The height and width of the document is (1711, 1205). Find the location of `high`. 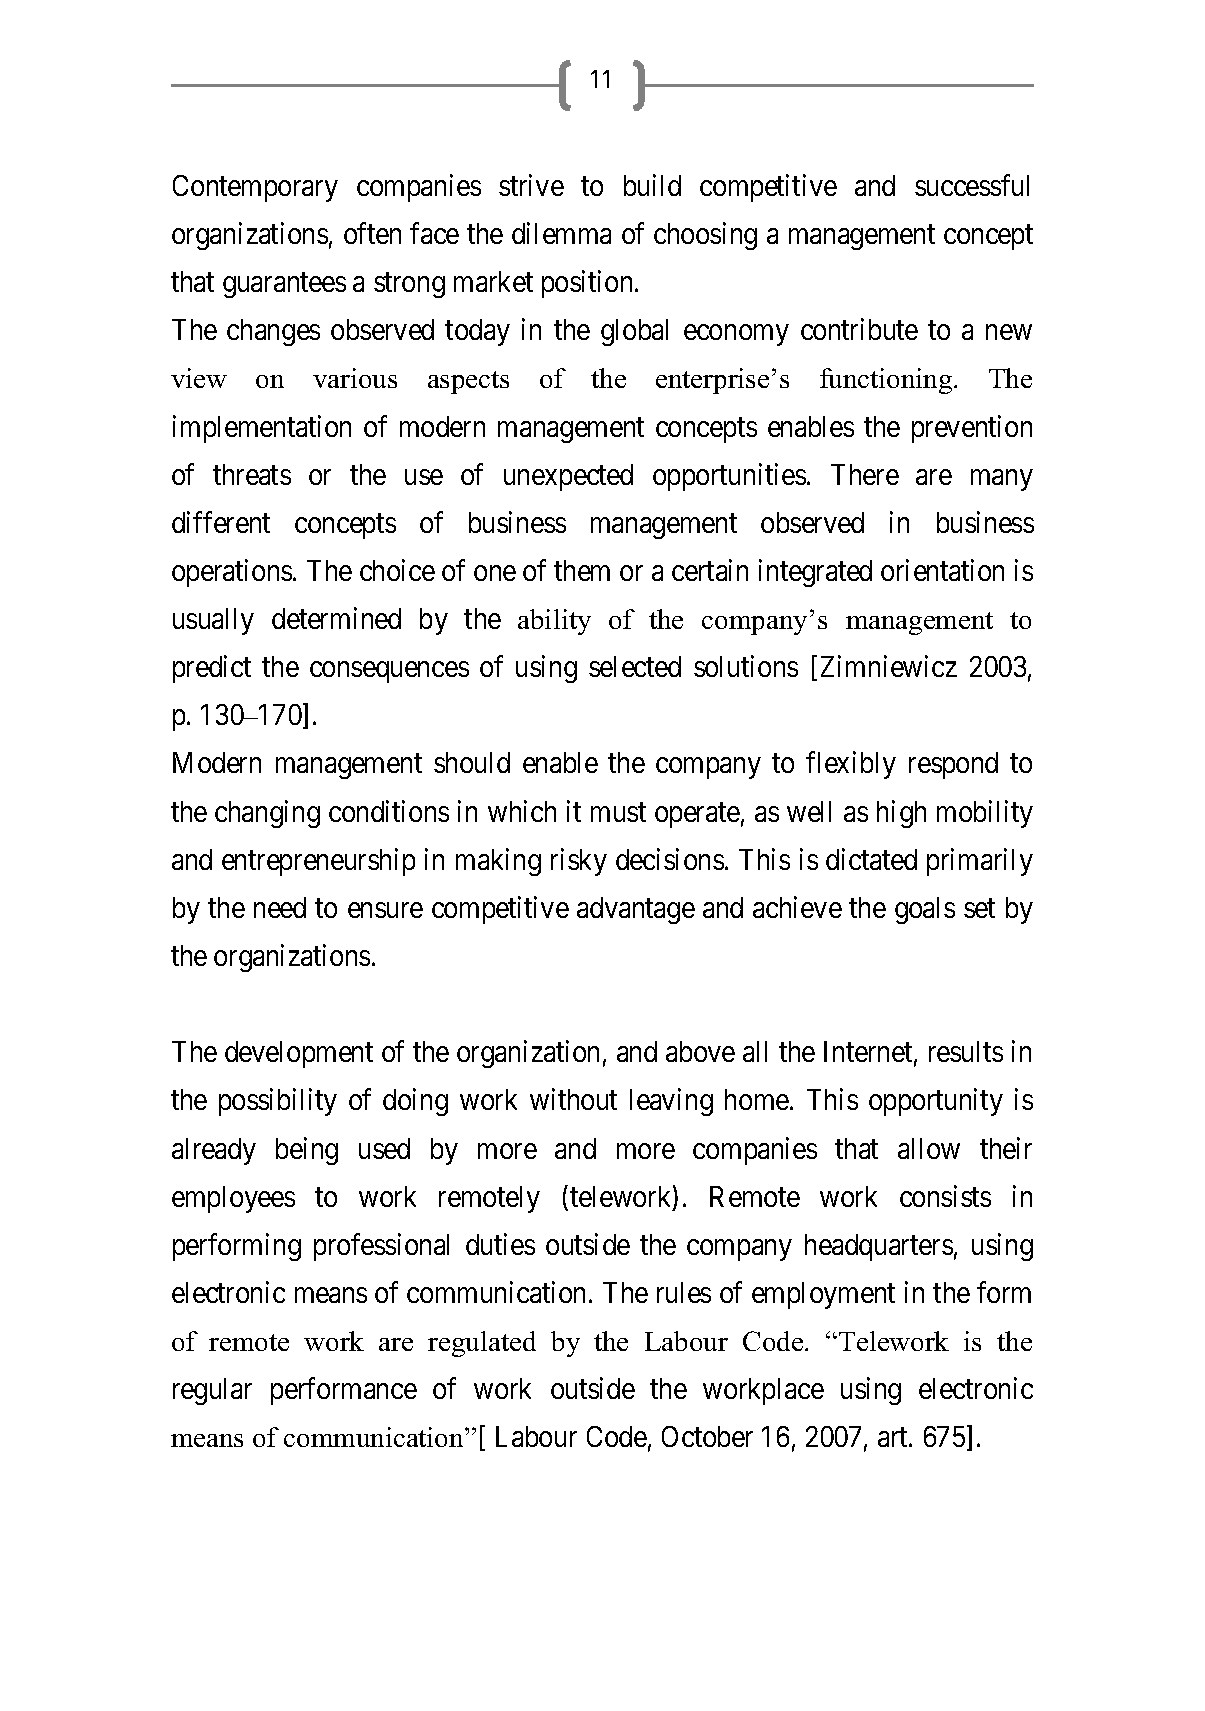

high is located at coordinates (901, 814).
